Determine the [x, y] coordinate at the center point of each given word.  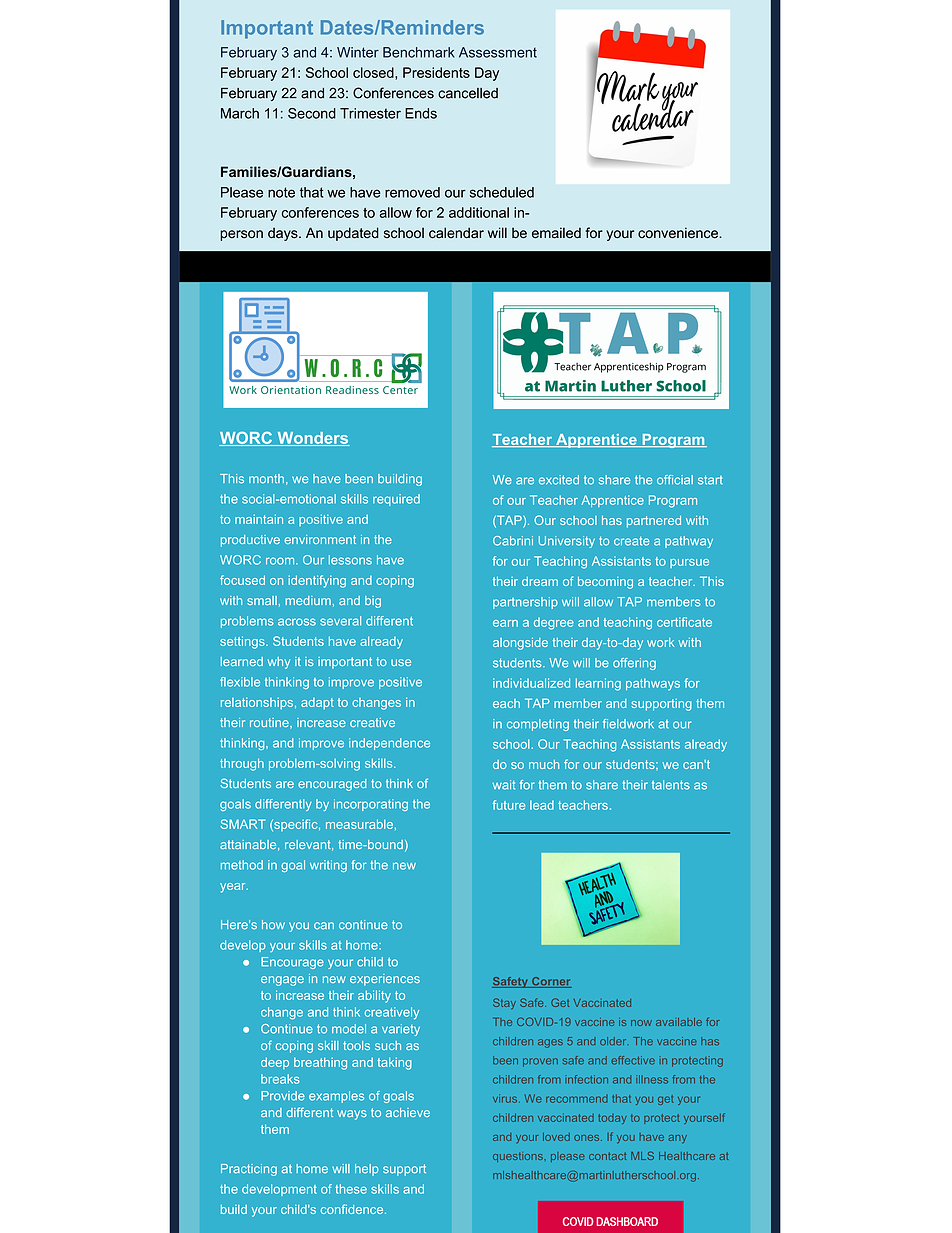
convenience [679, 233]
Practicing [249, 1170]
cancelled [468, 93]
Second [312, 113]
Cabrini [513, 541]
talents [671, 785]
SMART [242, 824]
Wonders [312, 439]
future [509, 805]
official [675, 480]
